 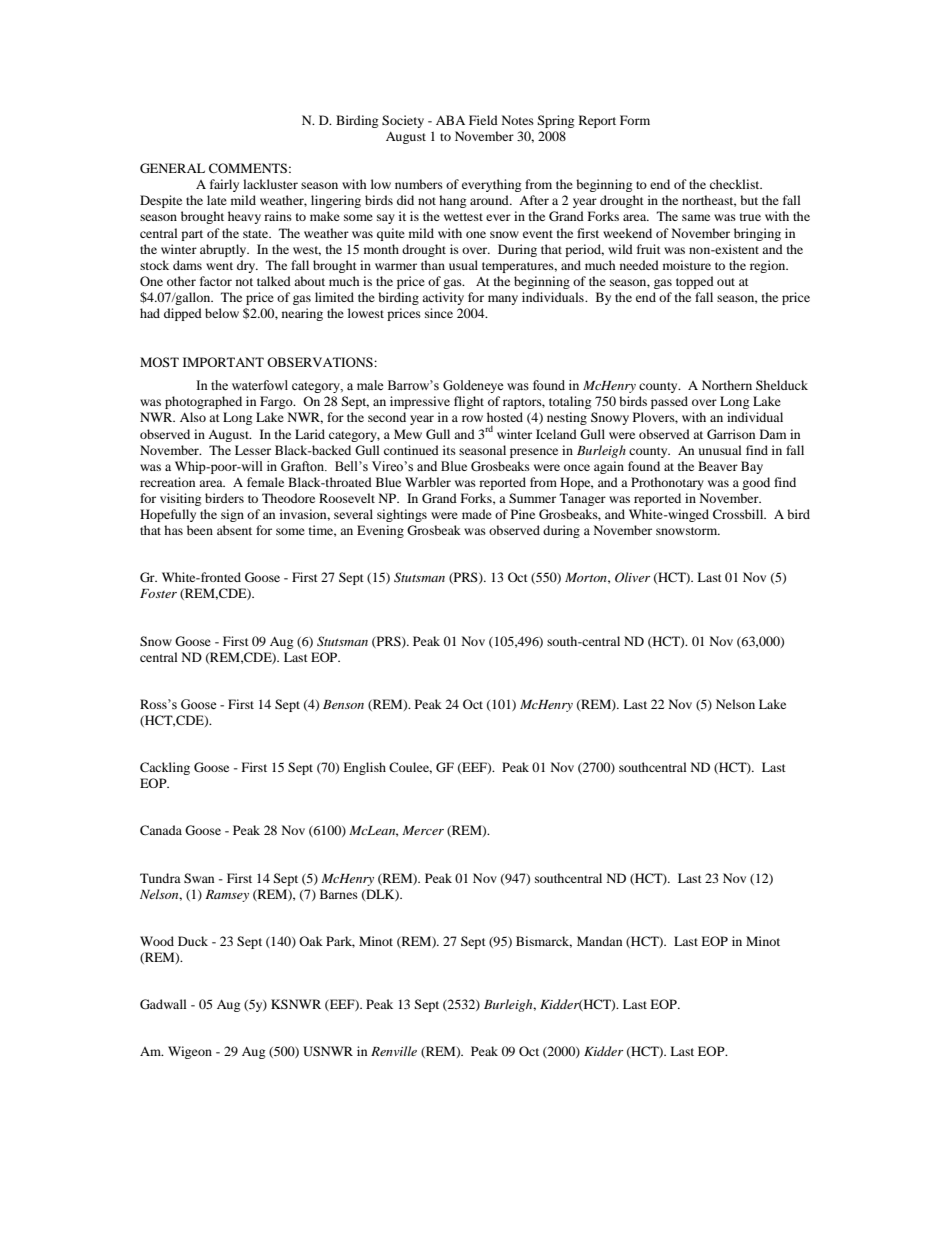 What do you see at coordinates (477, 514) in the page?
I see `made` at bounding box center [477, 514].
